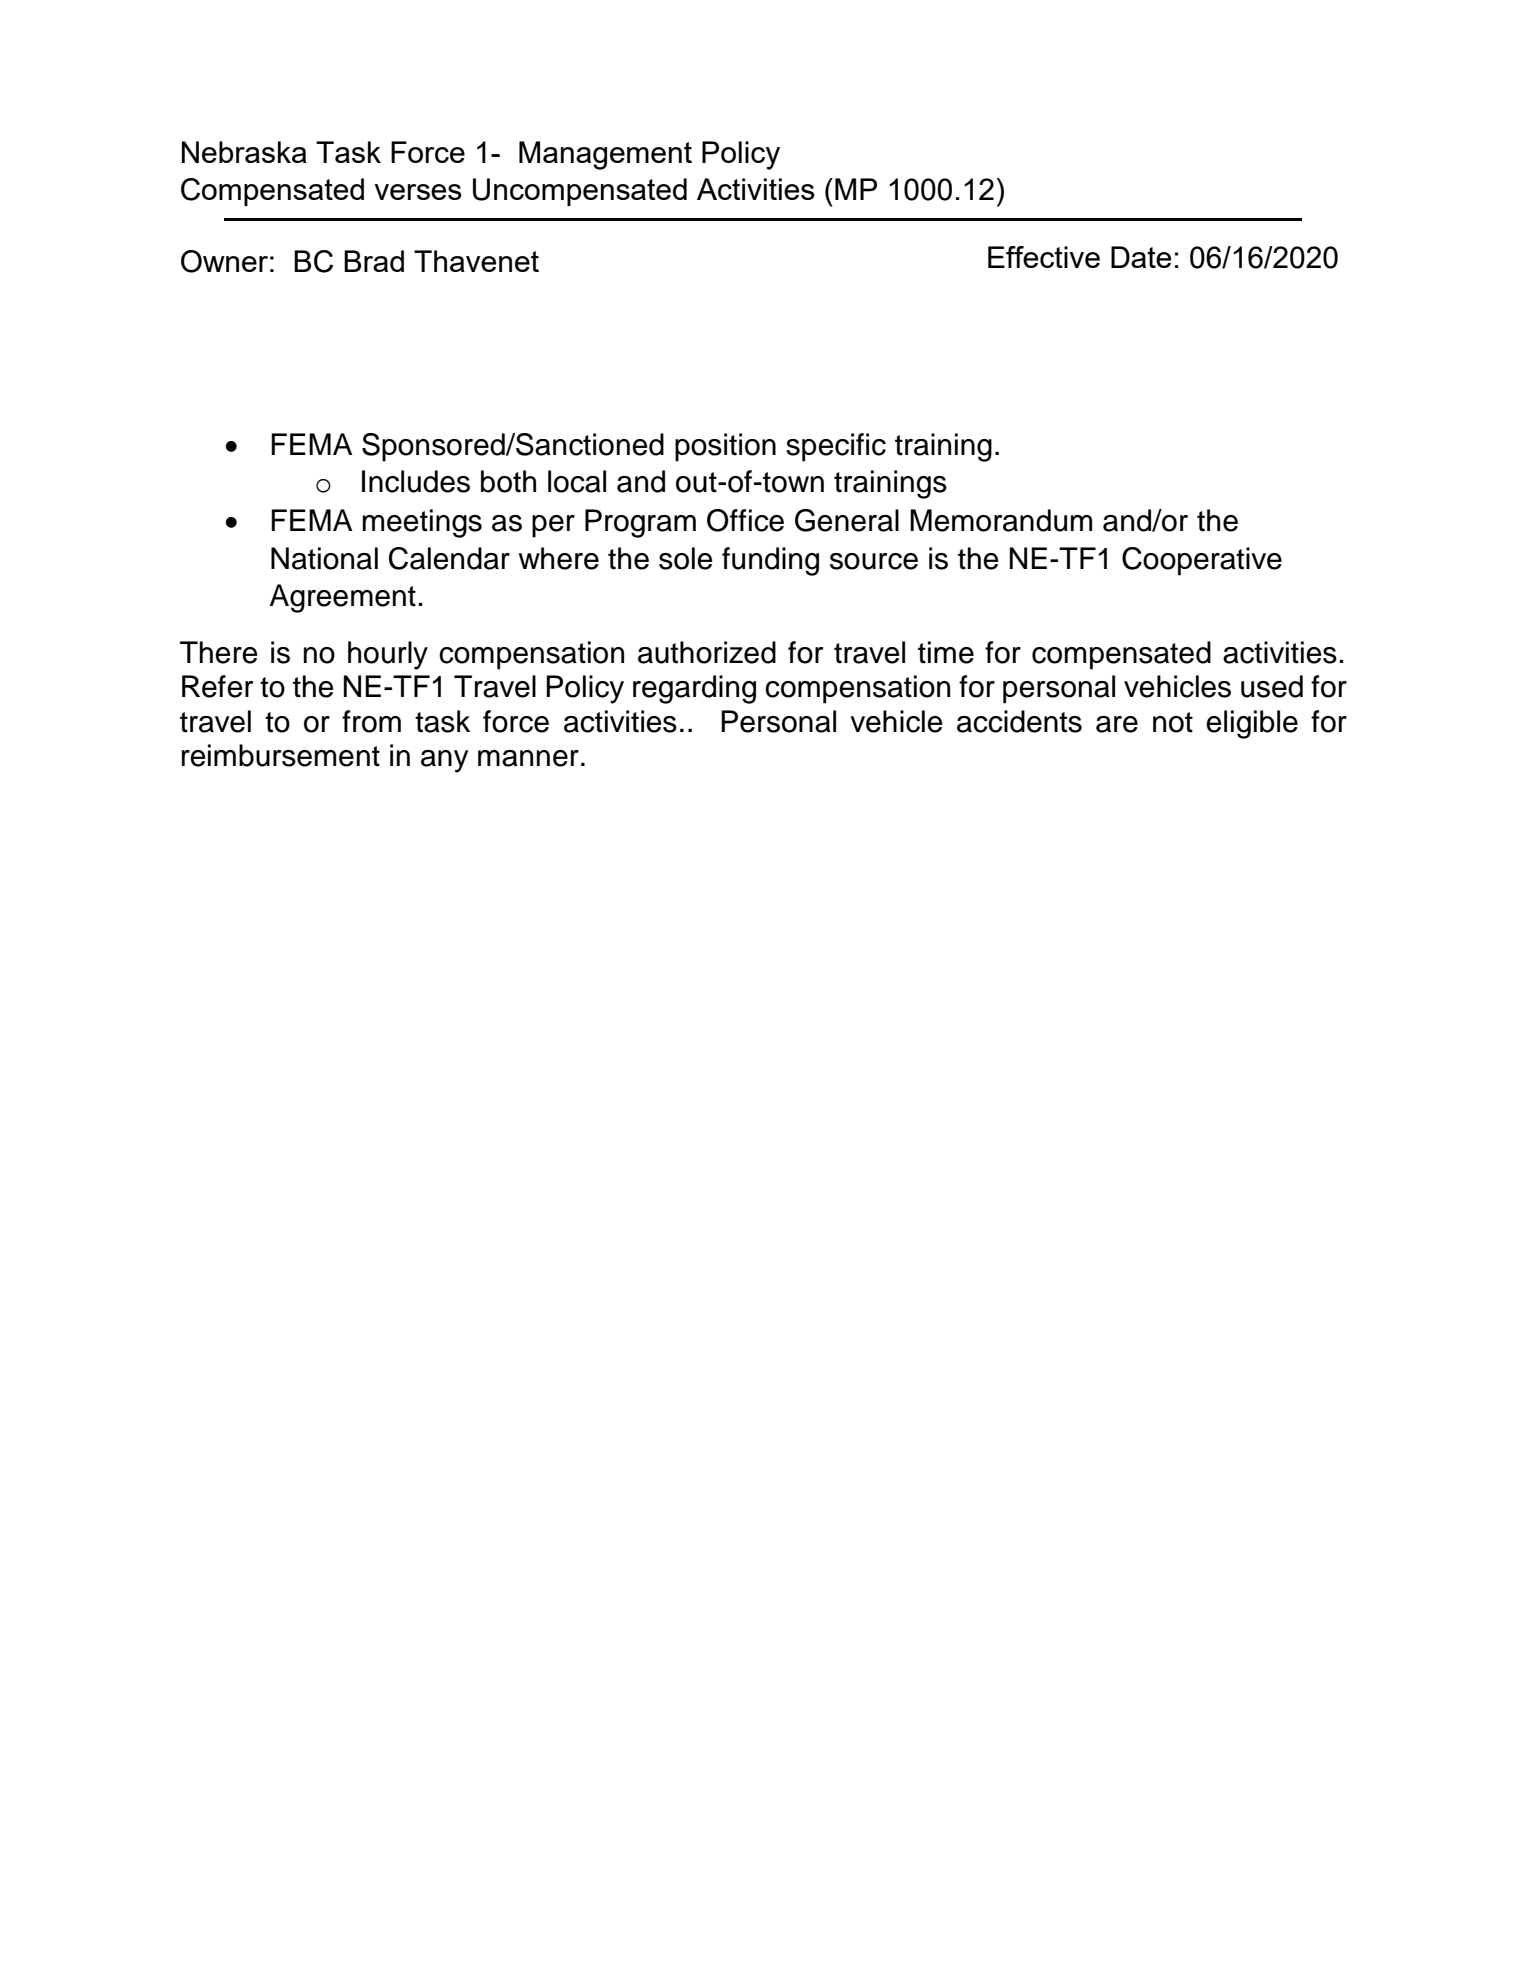  Describe the element at coordinates (418, 192) in the page. I see `verses` at that location.
